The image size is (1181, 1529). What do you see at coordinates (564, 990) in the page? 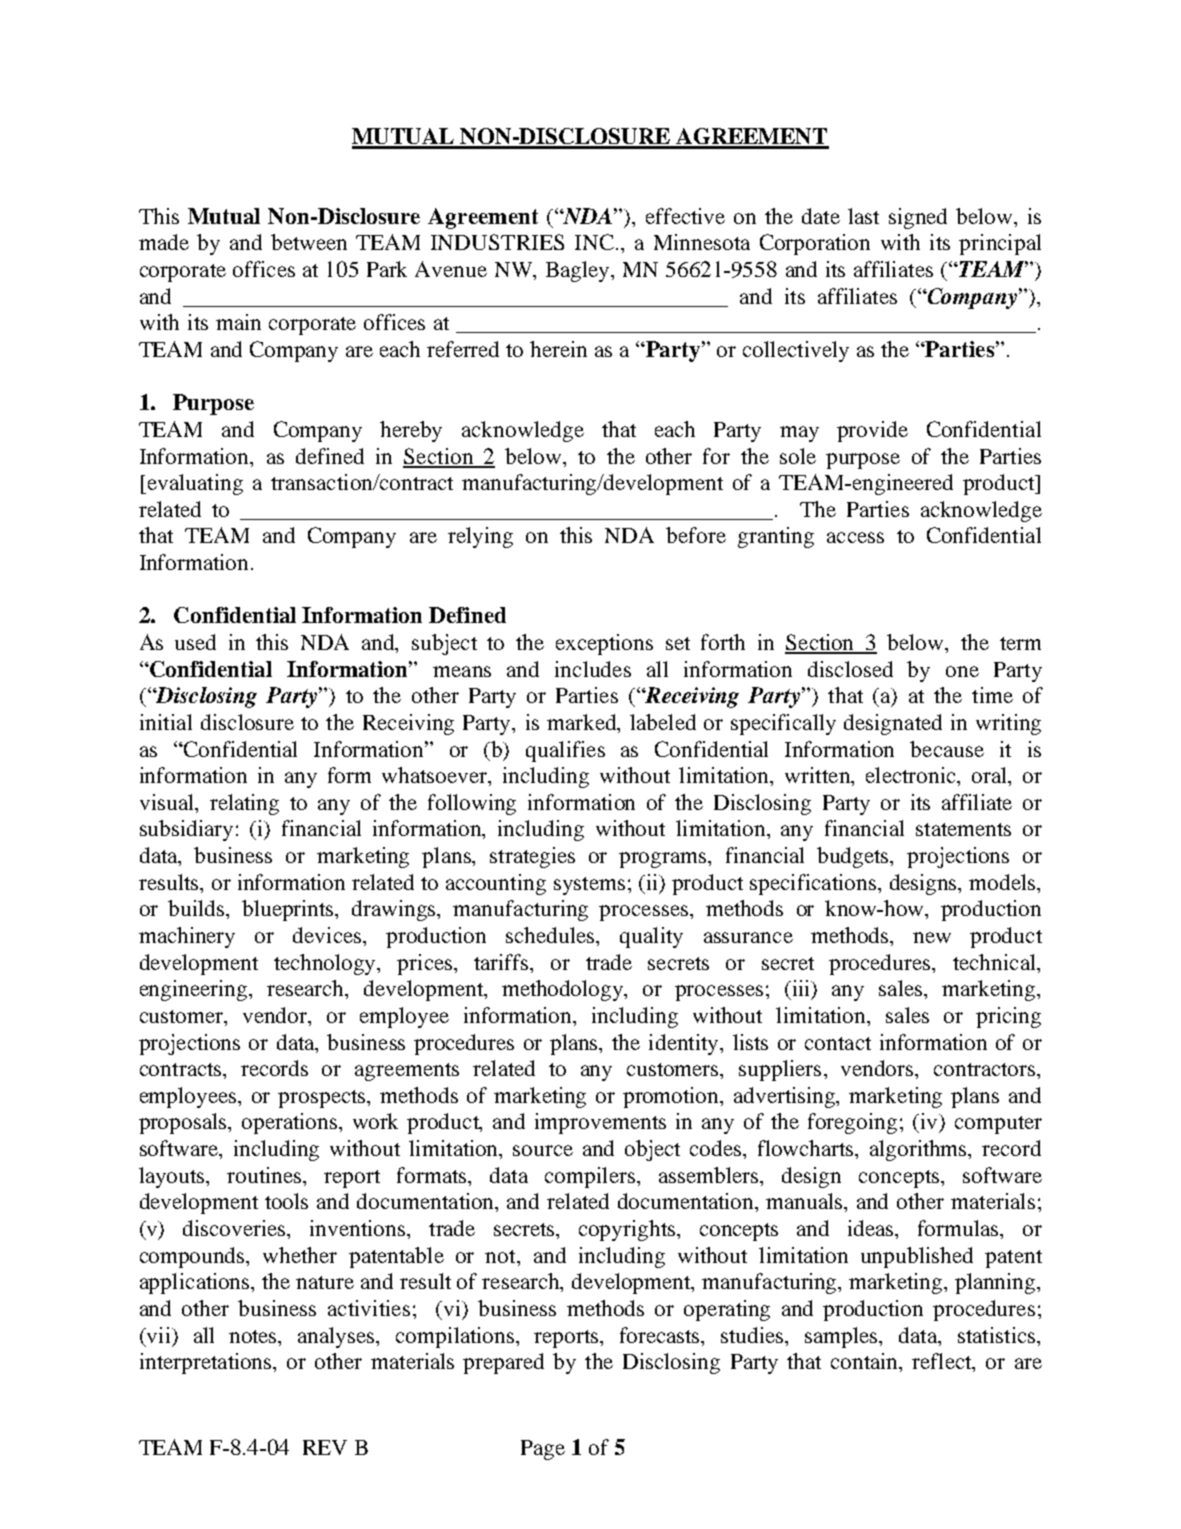
I see `methodology` at bounding box center [564, 990].
